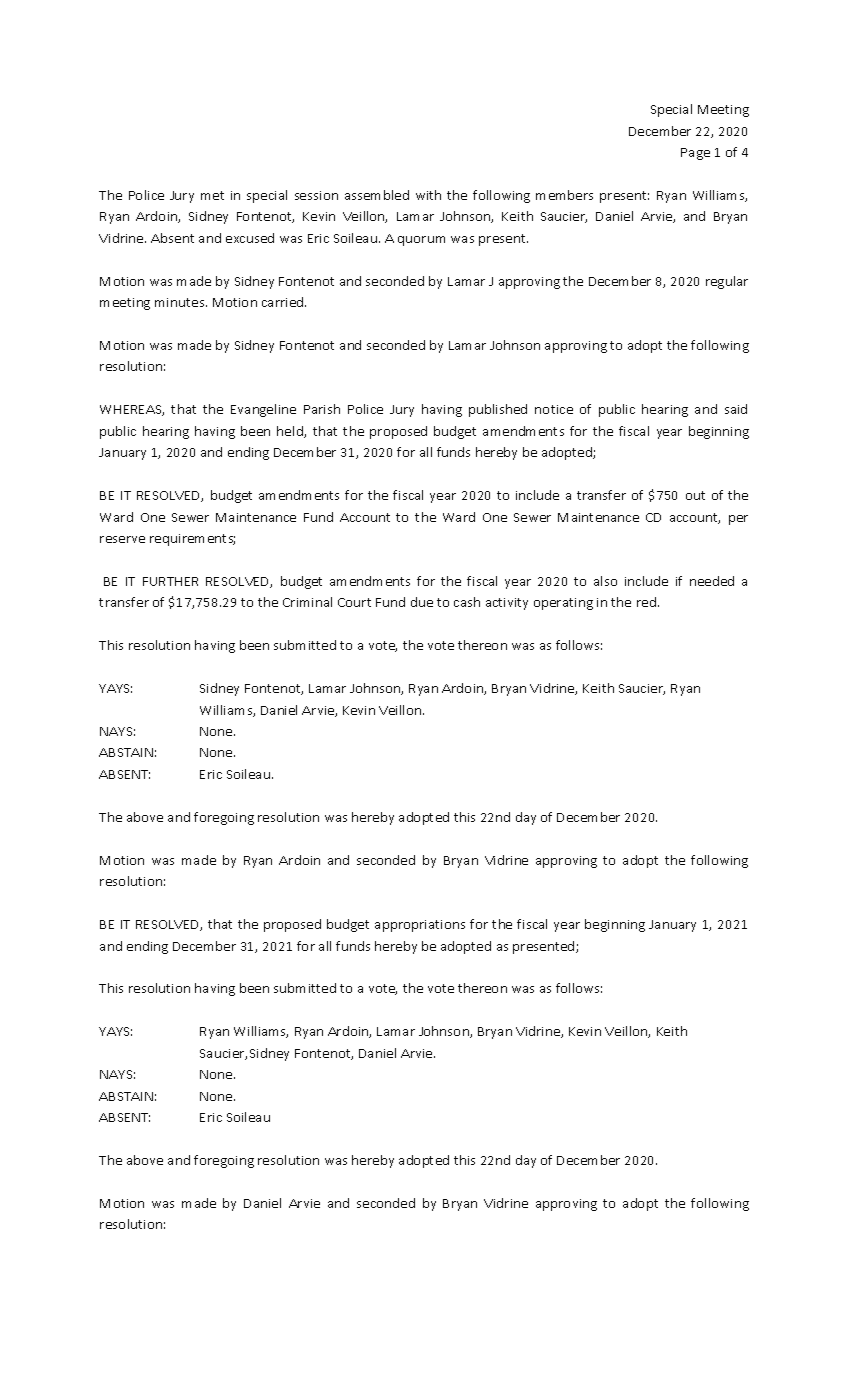  I want to click on cash, so click(467, 602).
